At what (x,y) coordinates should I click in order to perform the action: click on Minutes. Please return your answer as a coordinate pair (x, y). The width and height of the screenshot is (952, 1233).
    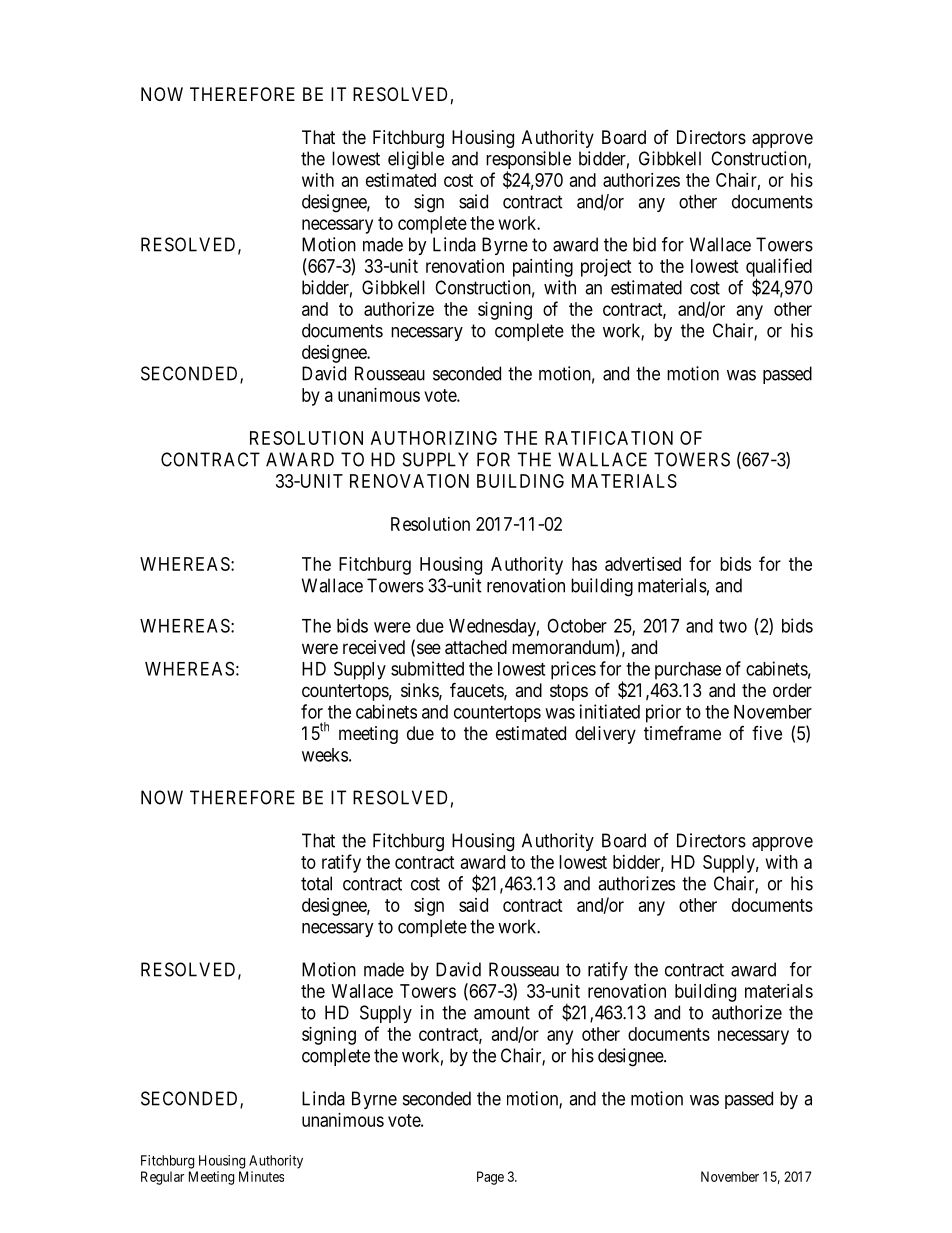
    Looking at the image, I should click on (261, 1176).
